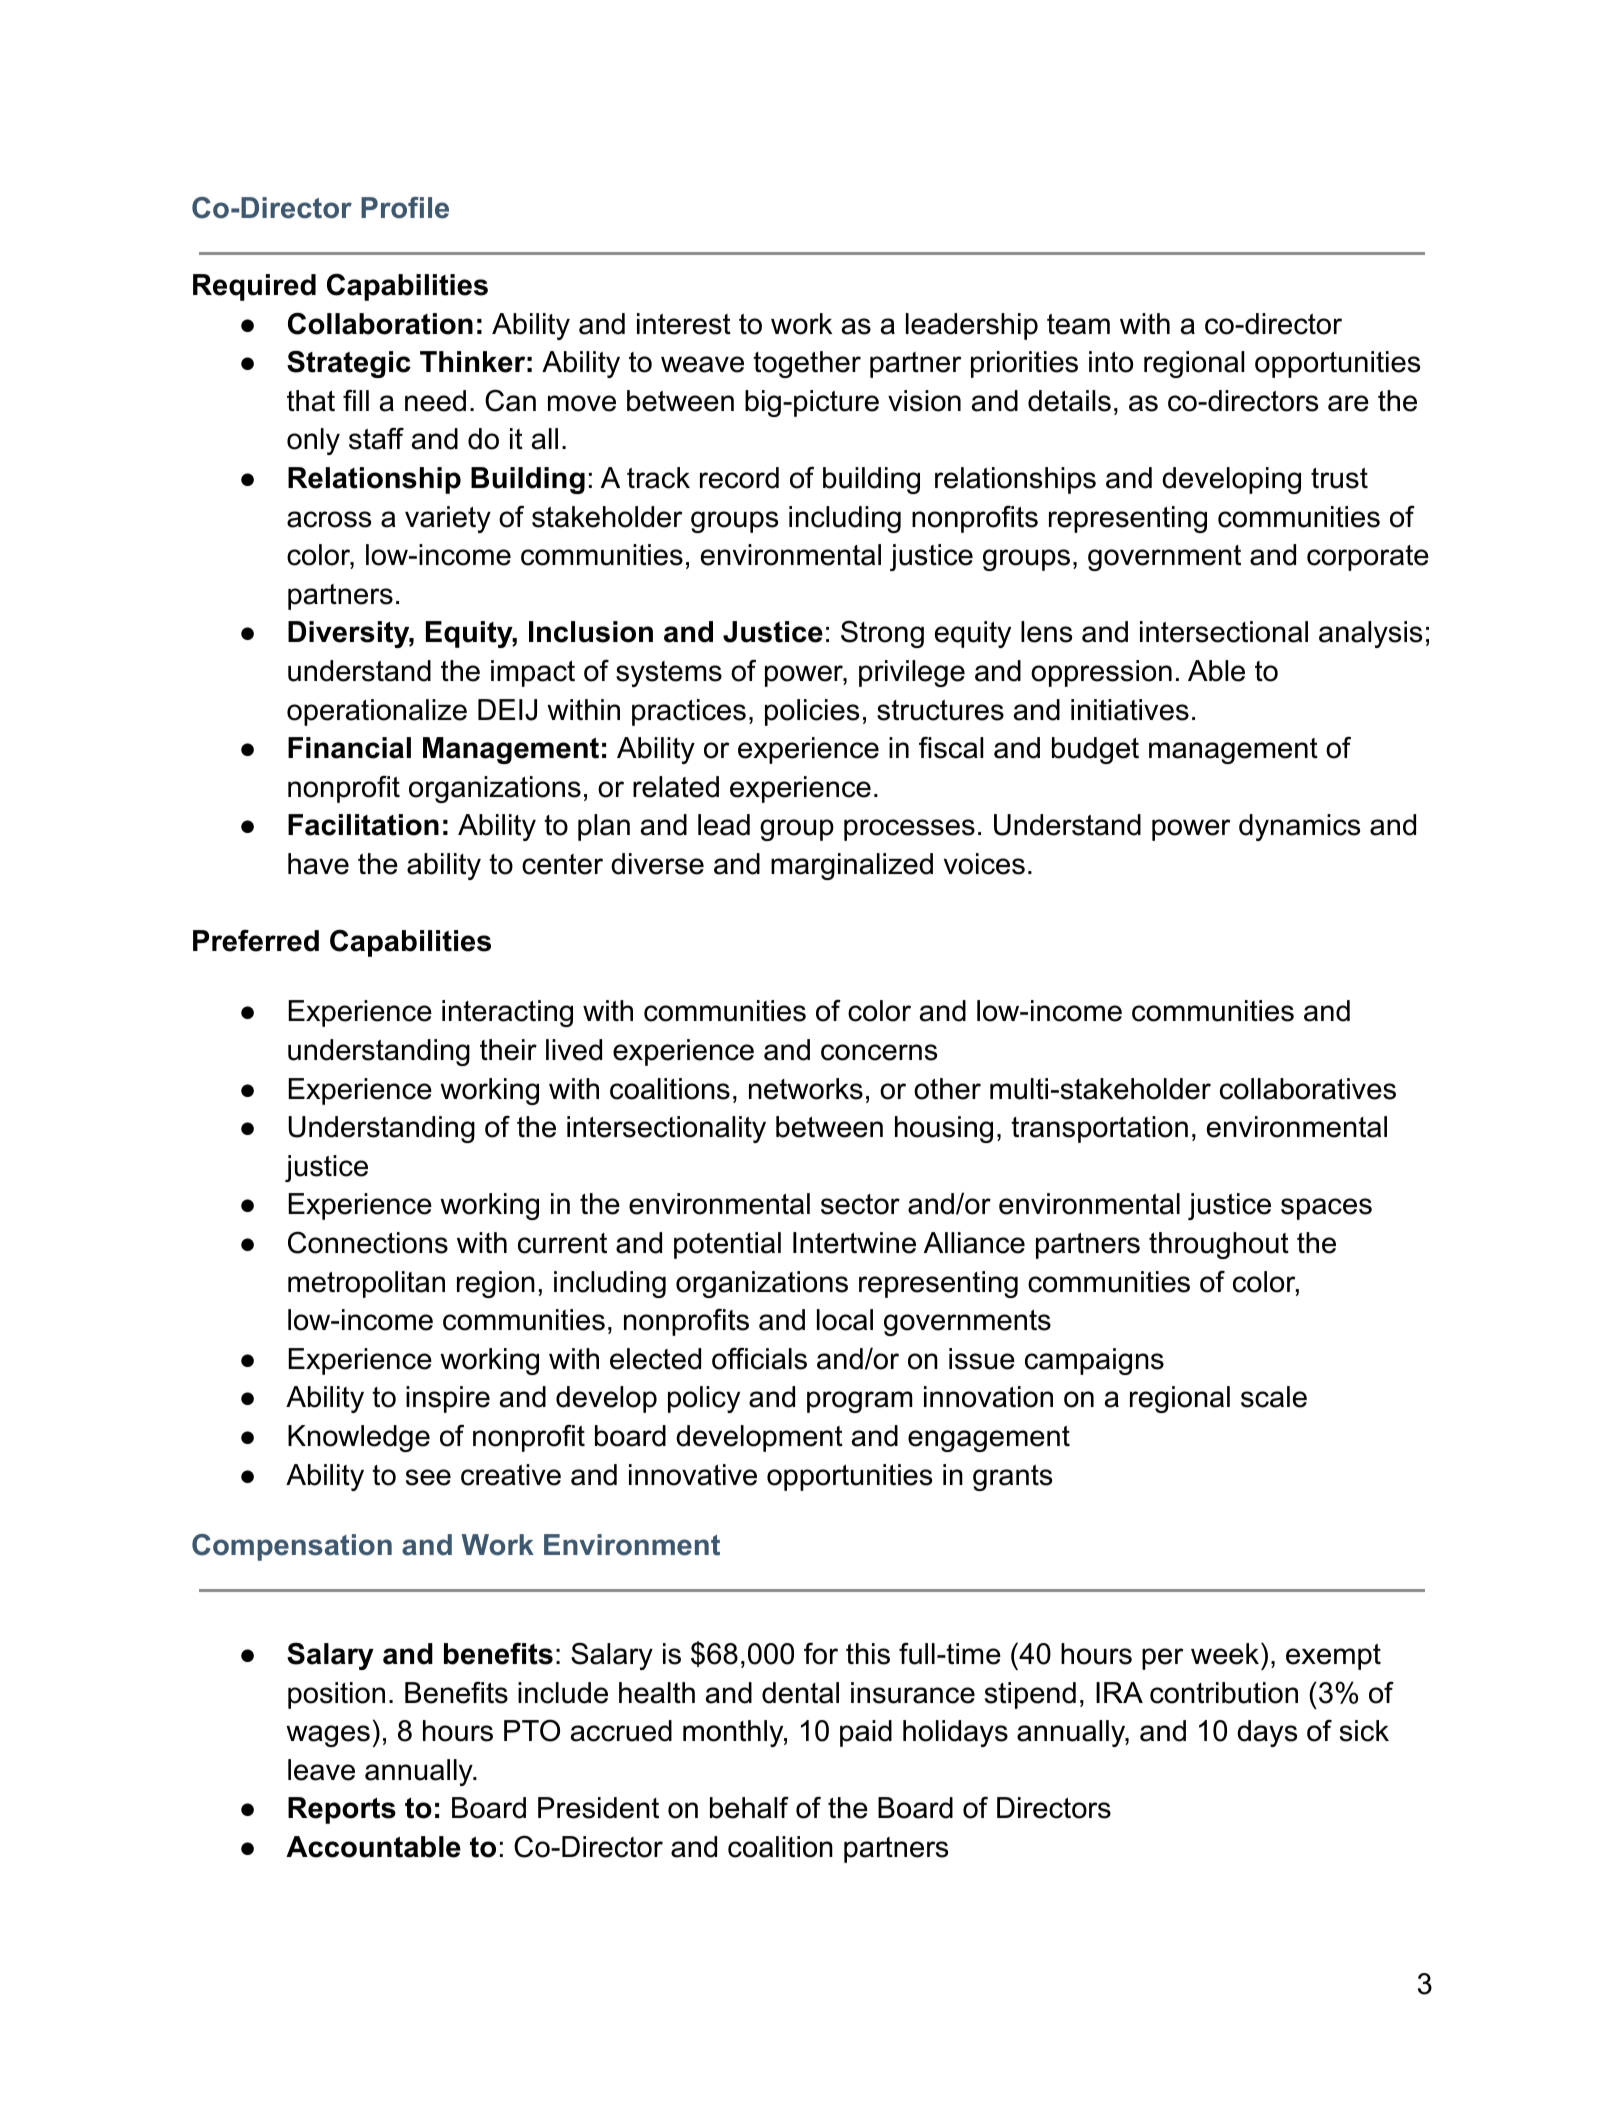  What do you see at coordinates (1224, 1693) in the page?
I see `contribution` at bounding box center [1224, 1693].
